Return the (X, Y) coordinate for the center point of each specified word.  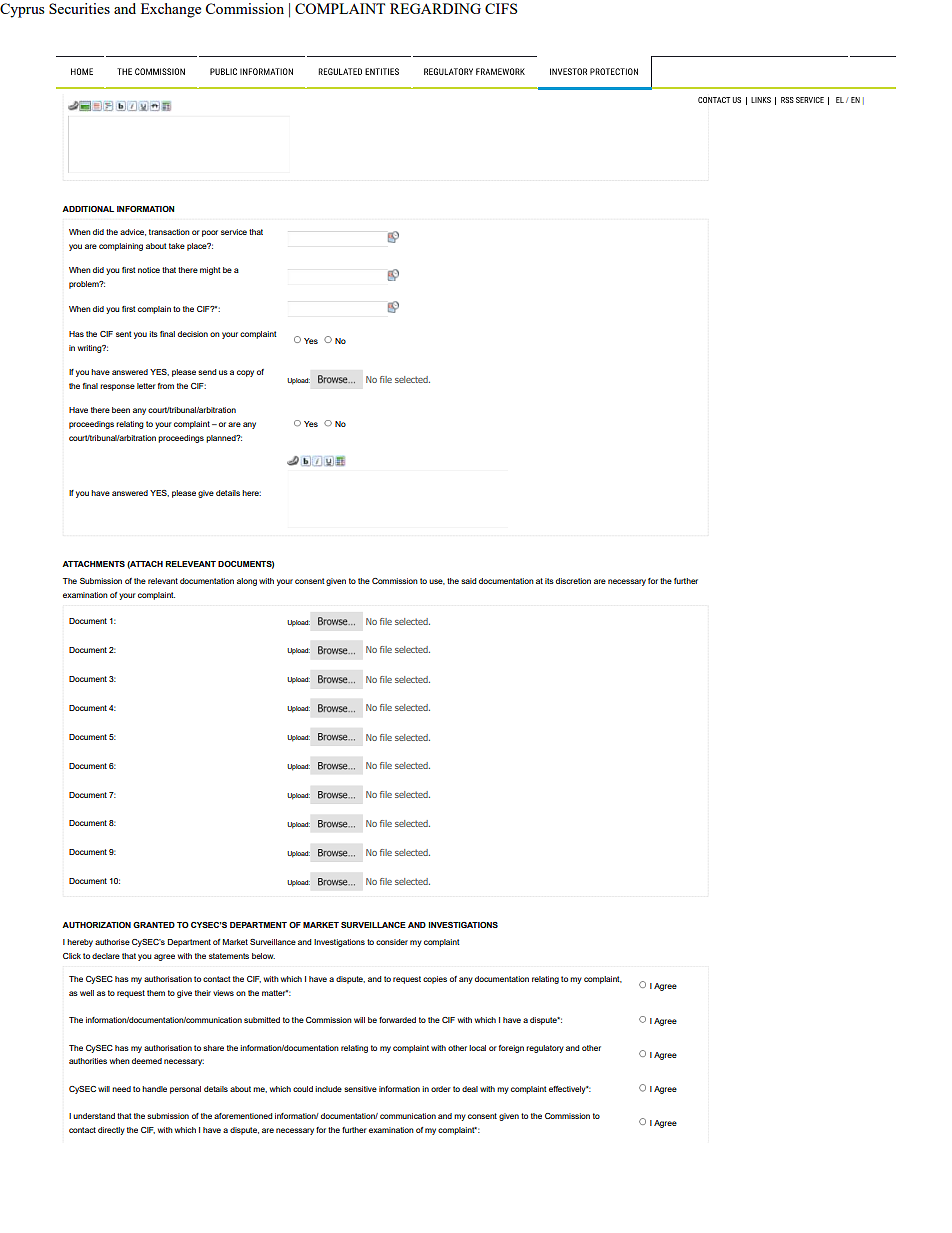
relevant (163, 581)
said (468, 581)
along (247, 582)
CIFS (501, 8)
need (121, 1089)
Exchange (171, 10)
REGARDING (435, 8)
